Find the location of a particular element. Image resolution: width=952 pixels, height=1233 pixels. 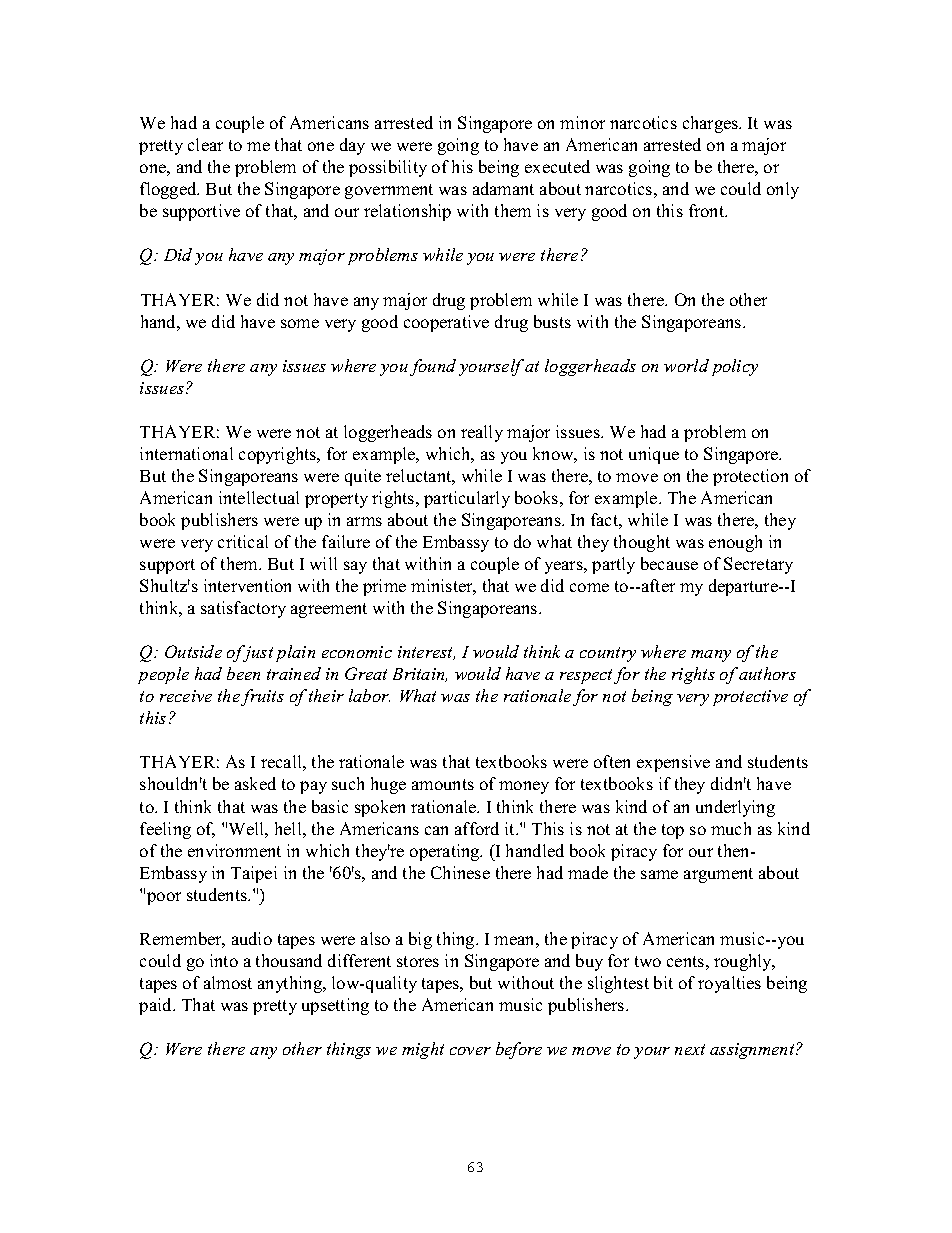

adamant is located at coordinates (503, 188).
